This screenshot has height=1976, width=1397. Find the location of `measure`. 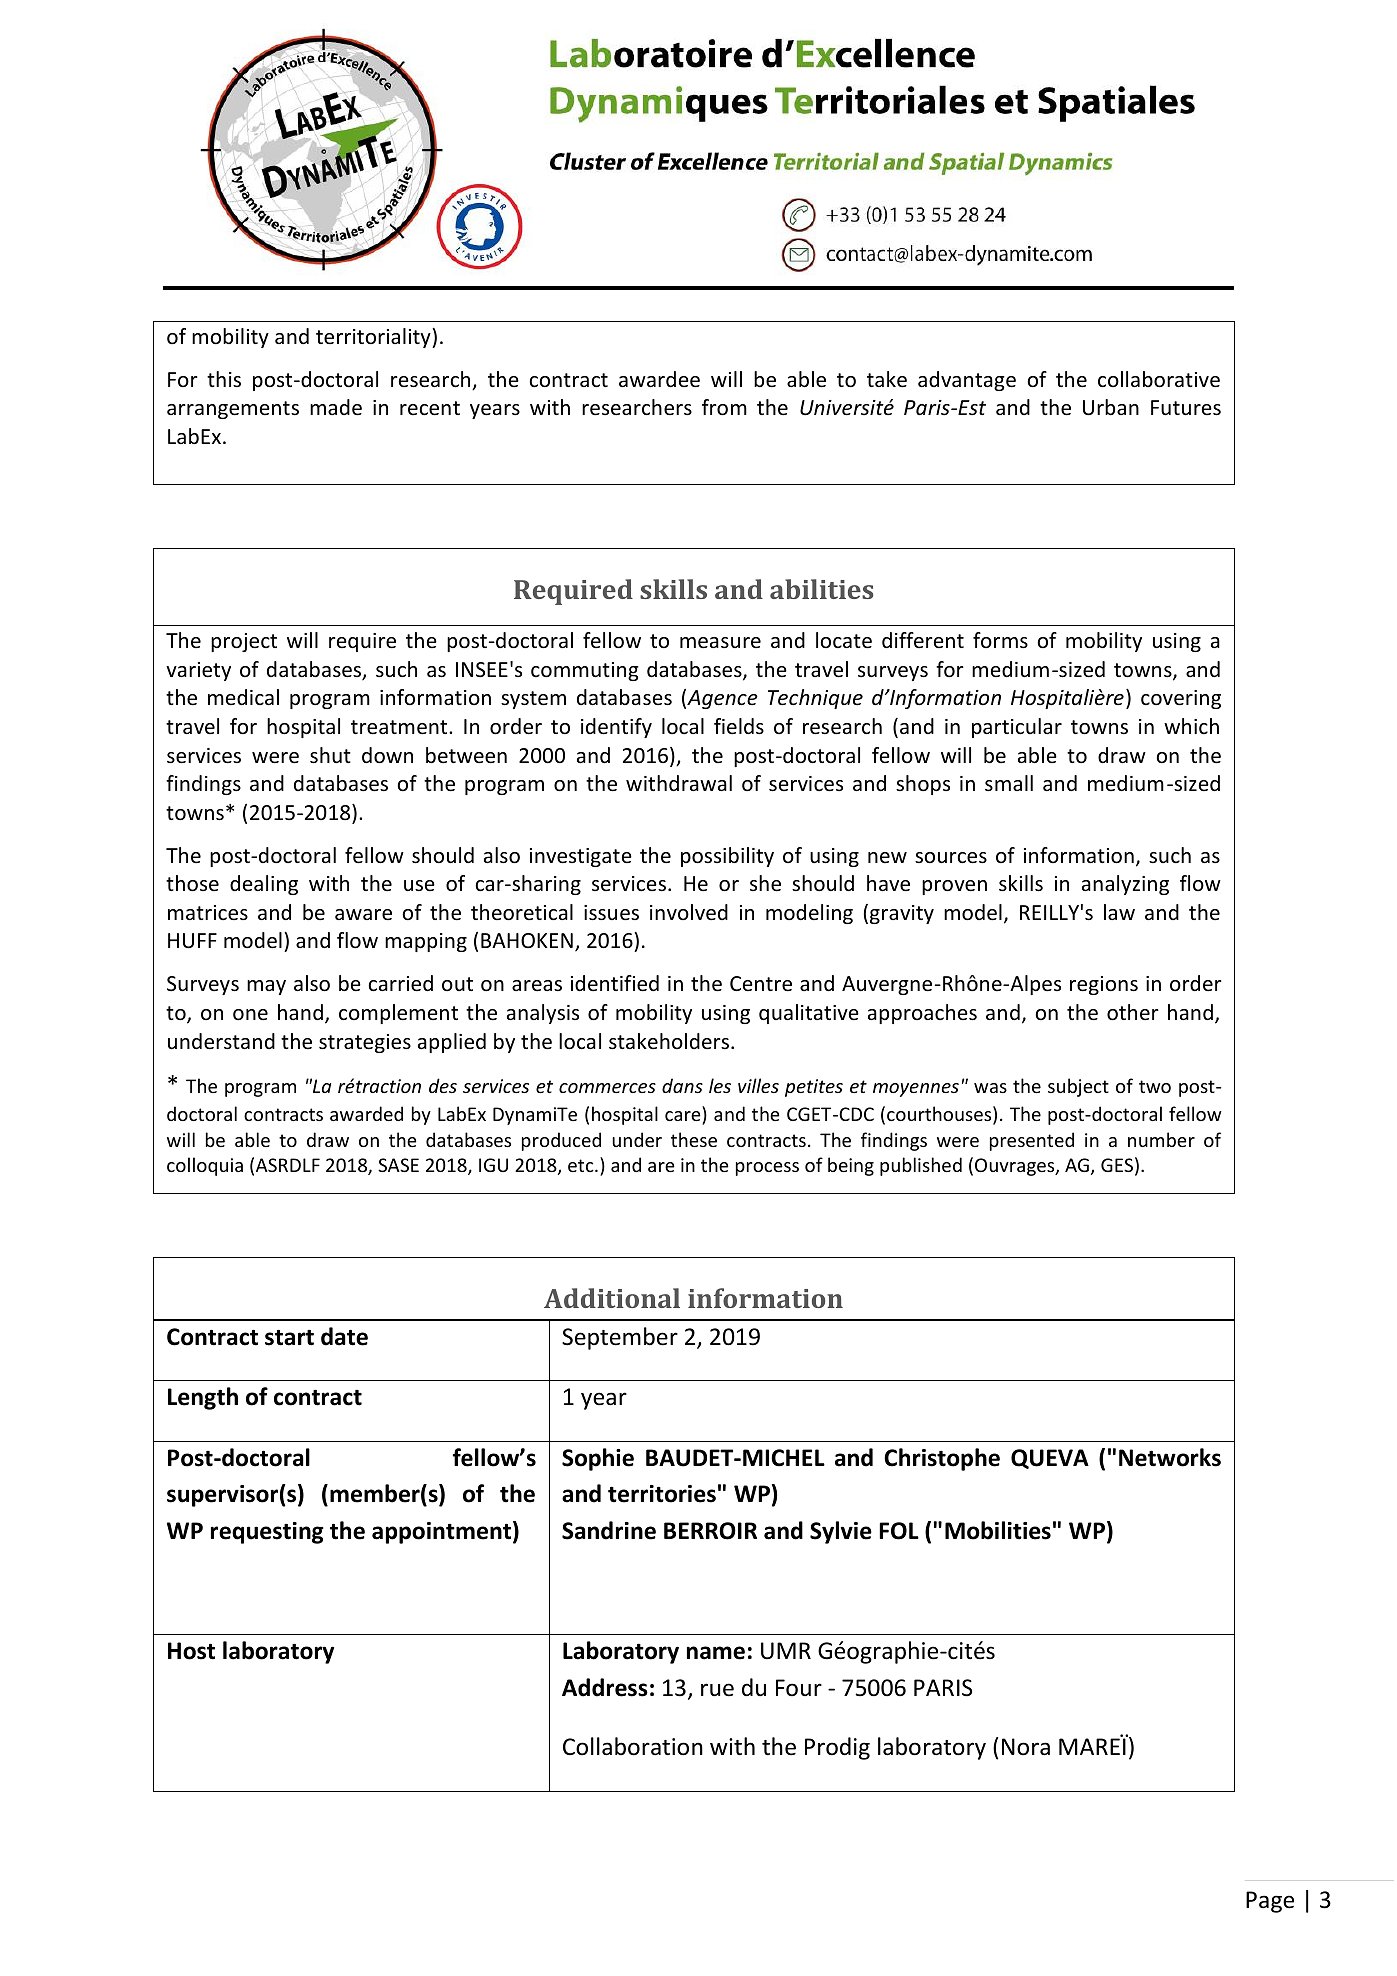

measure is located at coordinates (720, 643).
